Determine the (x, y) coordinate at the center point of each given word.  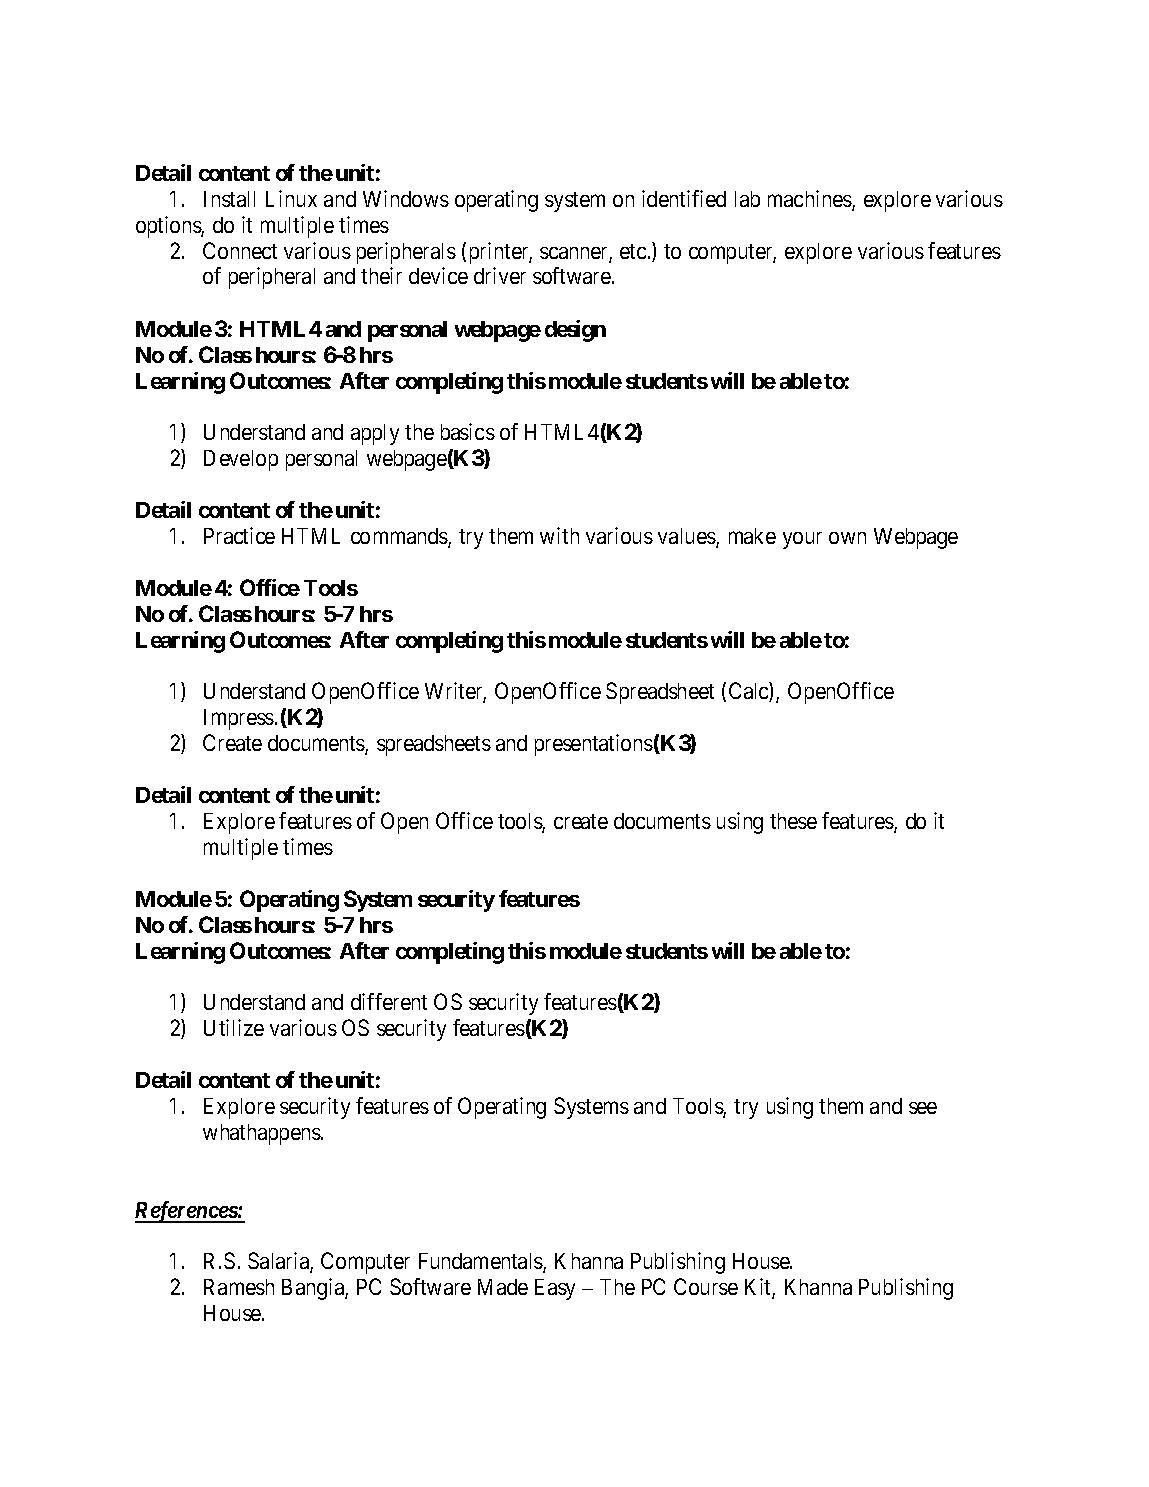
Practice (239, 535)
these (793, 821)
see (923, 1108)
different (389, 1001)
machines (810, 200)
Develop (241, 460)
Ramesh (239, 1287)
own (847, 538)
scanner (575, 254)
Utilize (234, 1027)
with (559, 535)
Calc (749, 692)
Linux (291, 198)
